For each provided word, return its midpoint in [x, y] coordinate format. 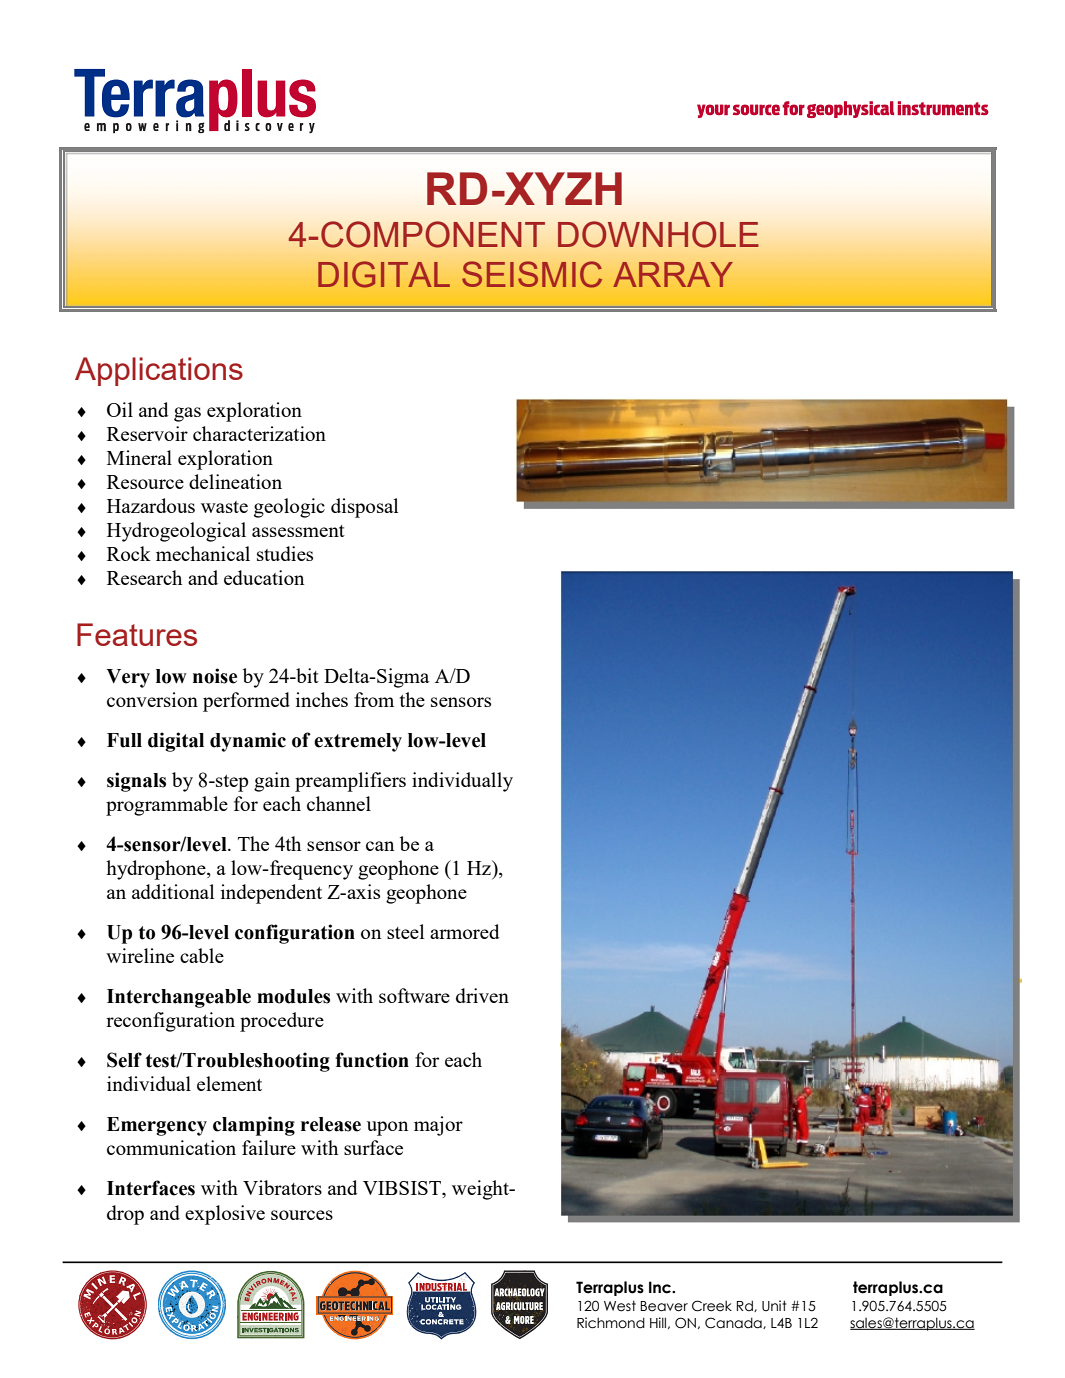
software [414, 995]
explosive [225, 1215]
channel [339, 803]
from [374, 699]
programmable [167, 806]
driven [482, 995]
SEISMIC [532, 274]
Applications [159, 371]
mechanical [203, 553]
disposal [364, 508]
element [229, 1083]
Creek [712, 1306]
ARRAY [673, 274]
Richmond [611, 1323]
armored [465, 931]
